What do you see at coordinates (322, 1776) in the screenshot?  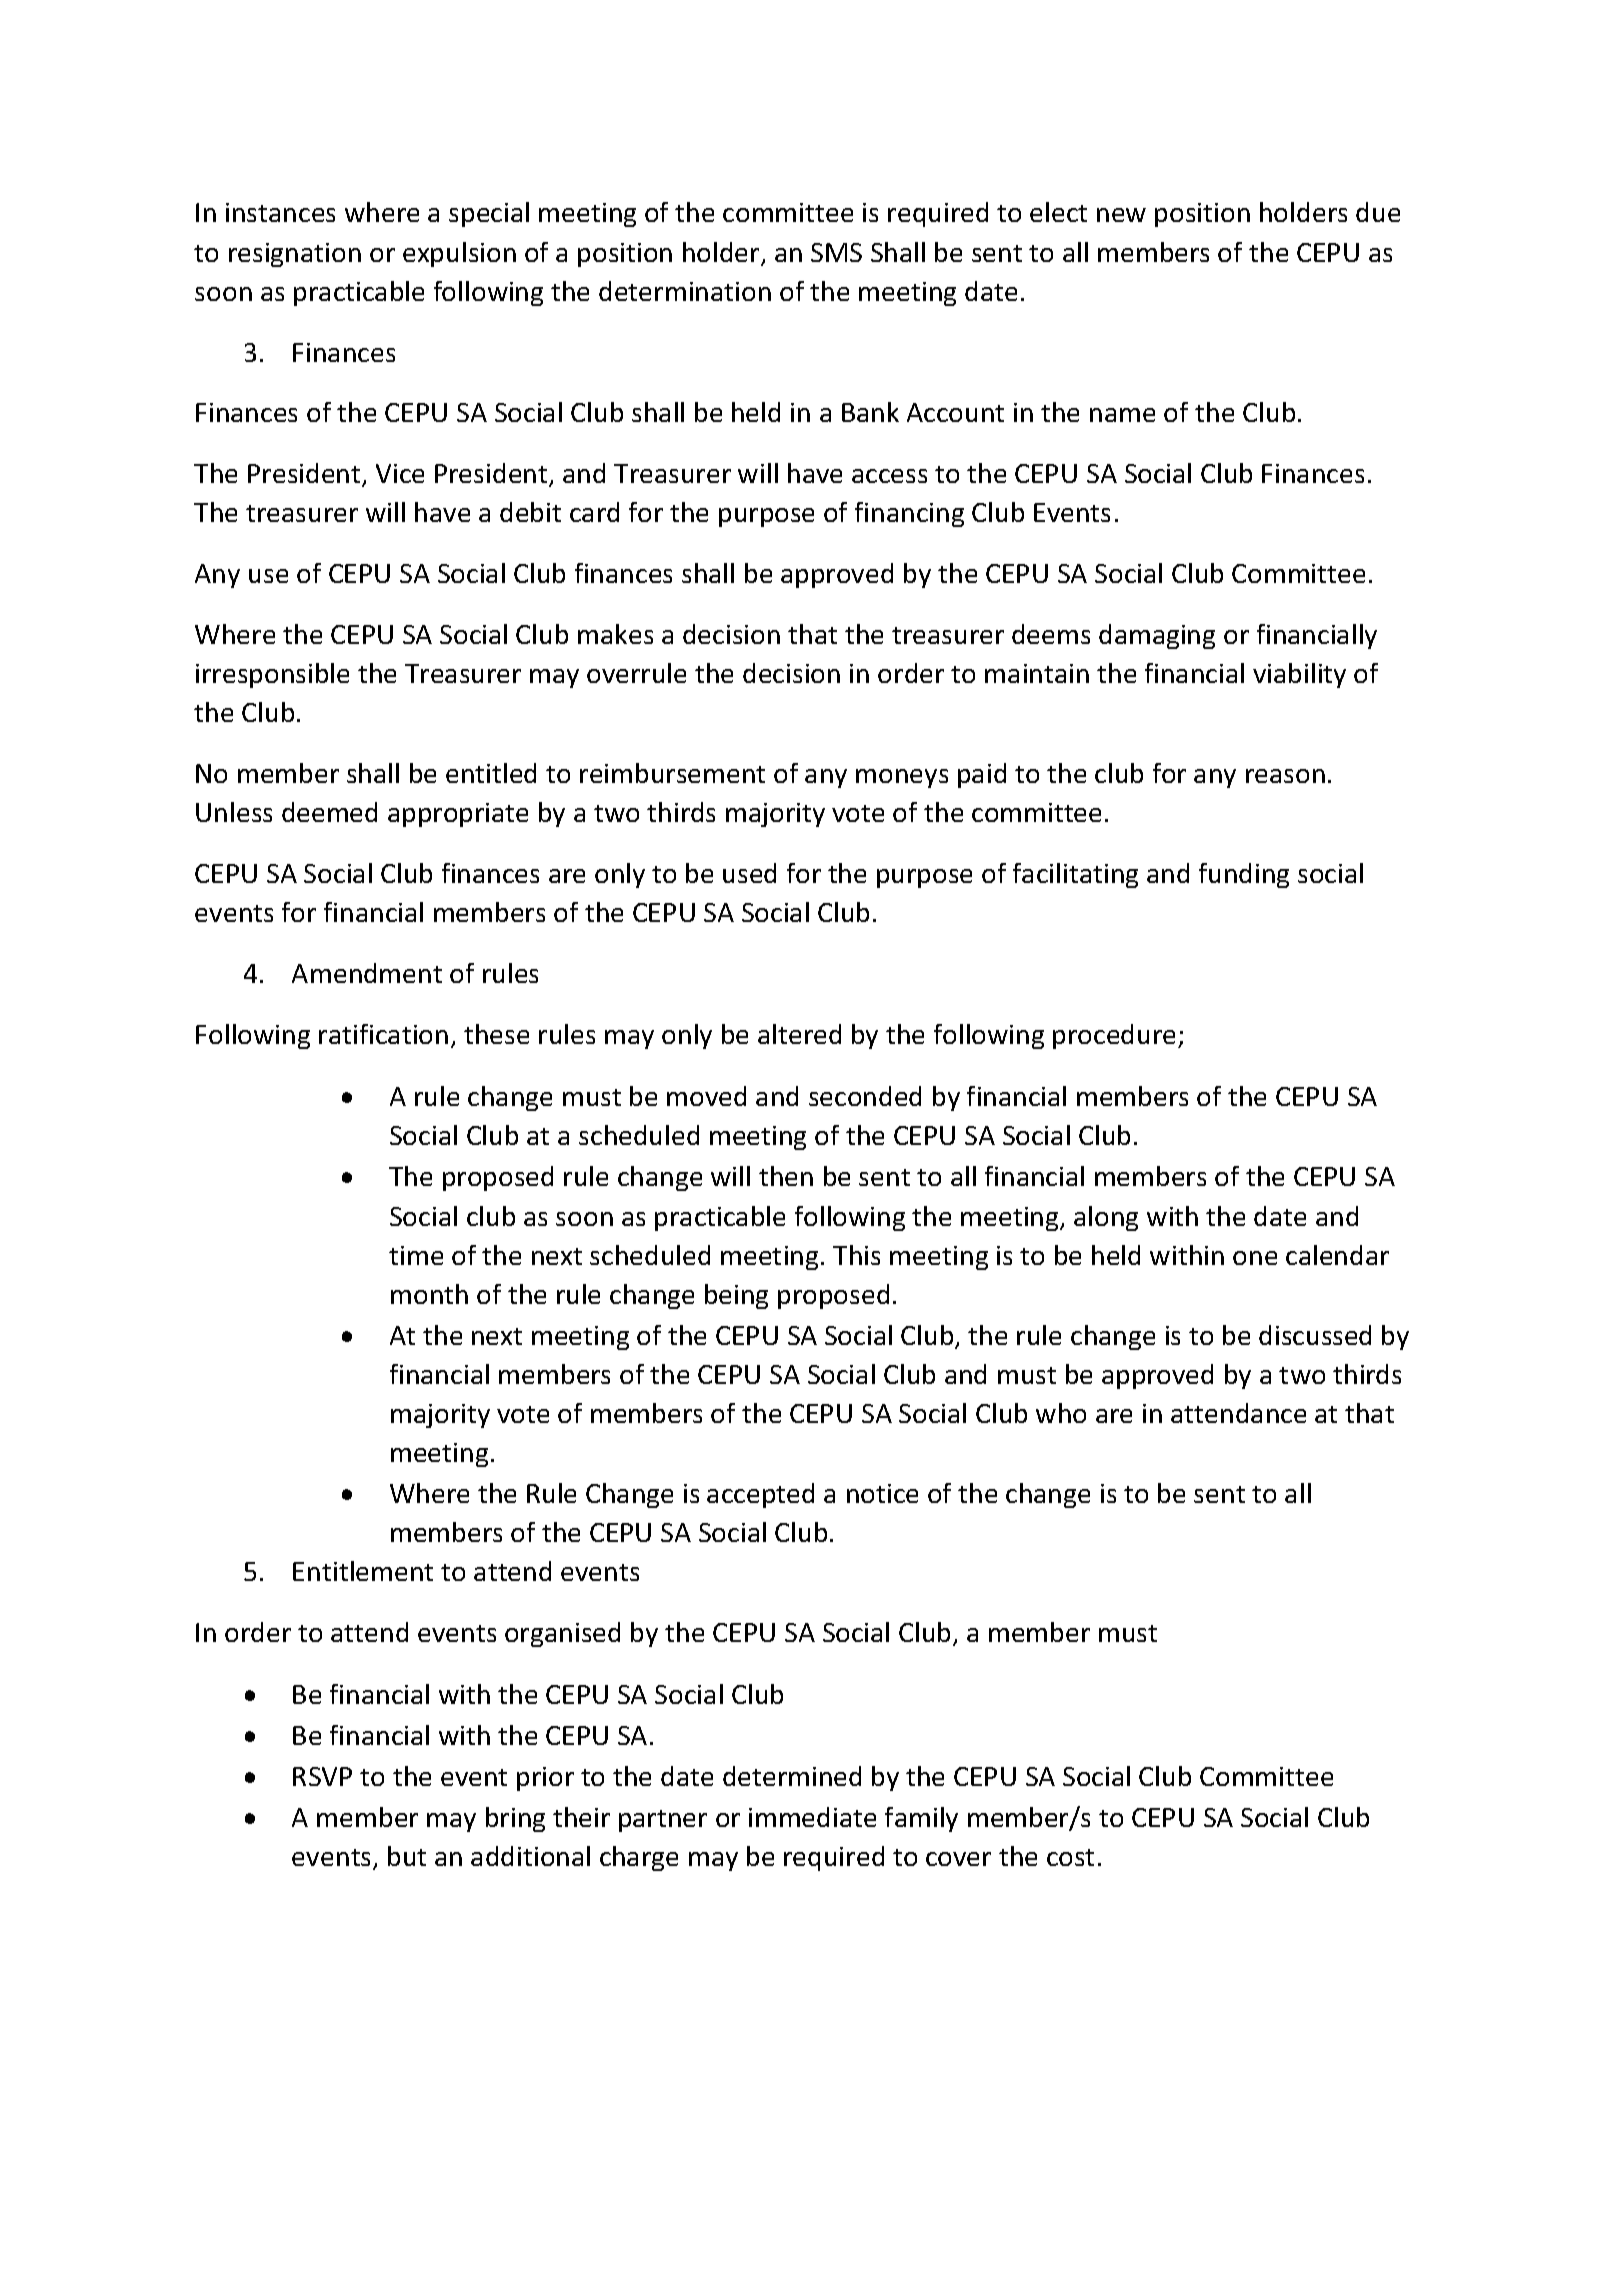 I see `RSVP` at bounding box center [322, 1776].
